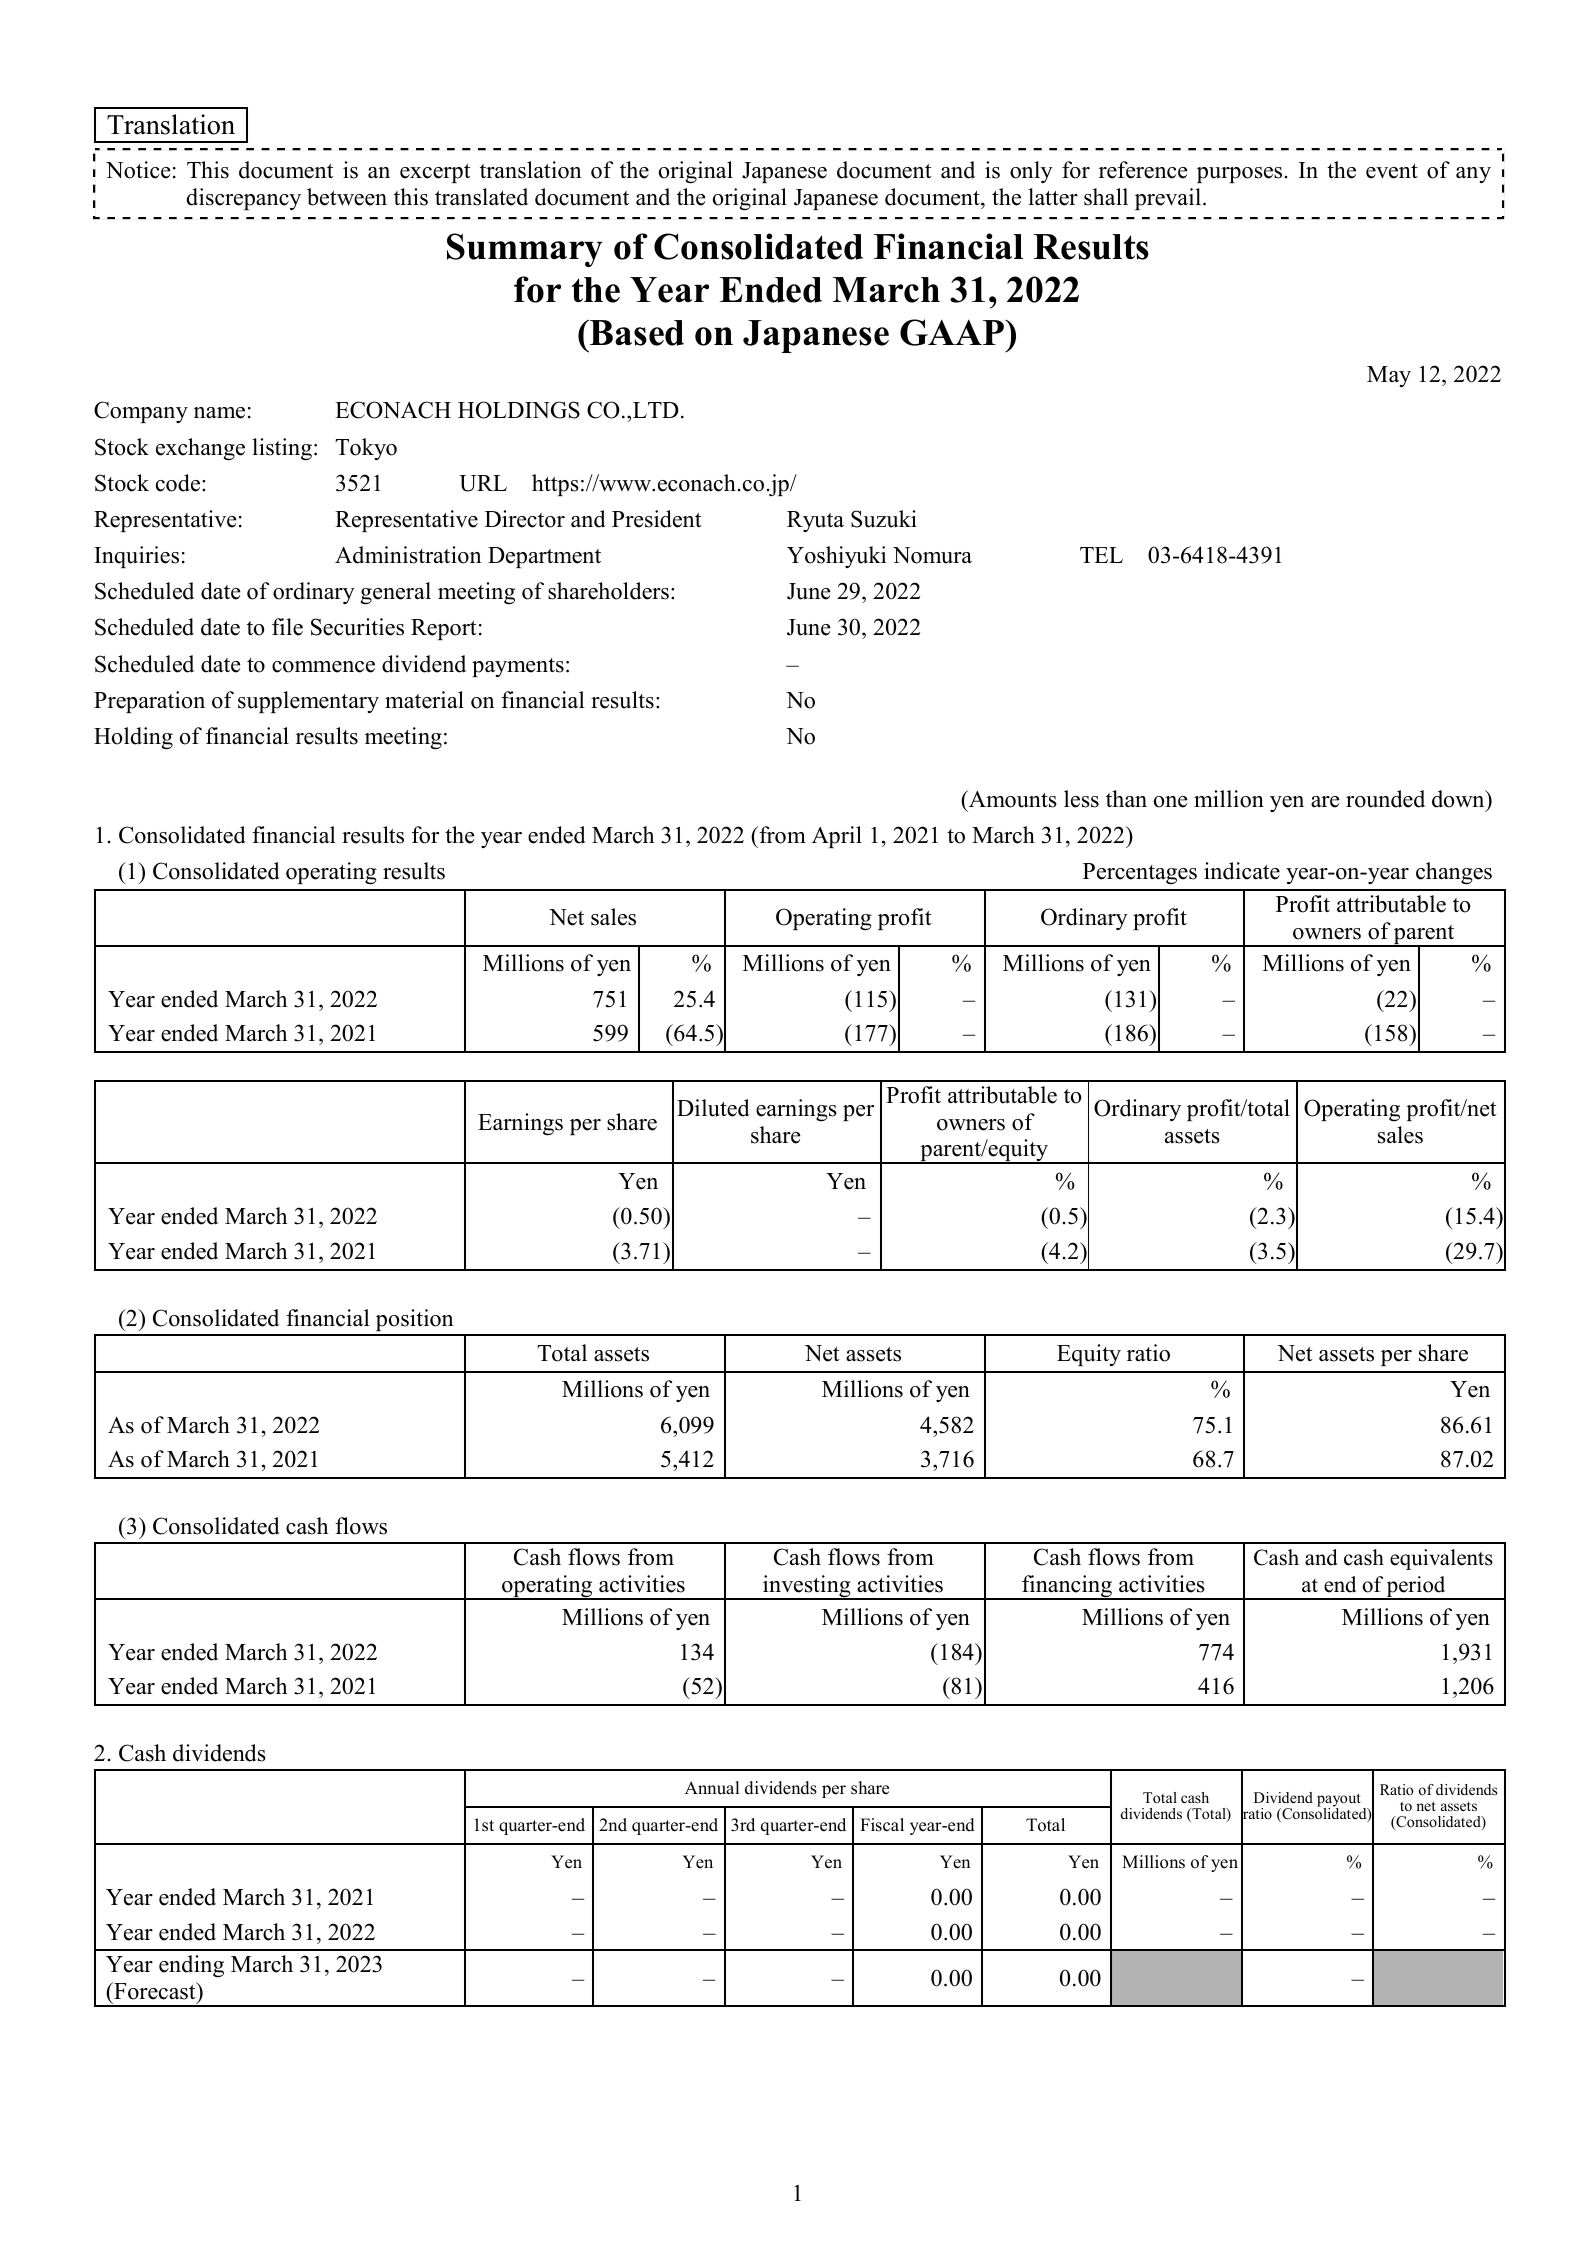 This page has width=1595, height=2256. I want to click on purposes, so click(1239, 175).
